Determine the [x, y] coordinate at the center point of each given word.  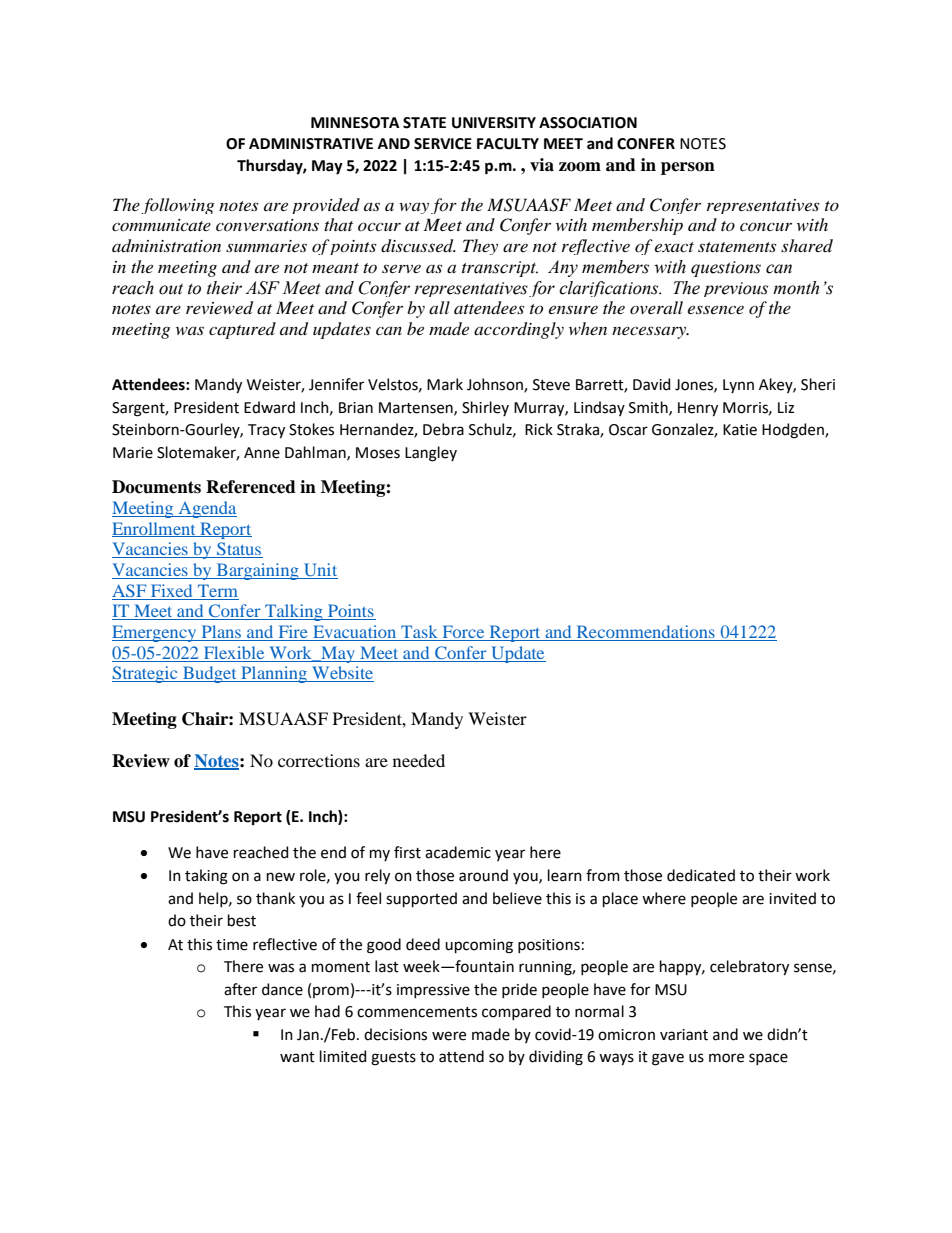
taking [206, 877]
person [688, 168]
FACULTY [508, 144]
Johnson [496, 385]
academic [458, 852]
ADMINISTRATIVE [311, 144]
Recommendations [645, 633]
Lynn [738, 386]
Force [463, 633]
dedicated [701, 875]
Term [217, 590]
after [240, 989]
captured [242, 330]
